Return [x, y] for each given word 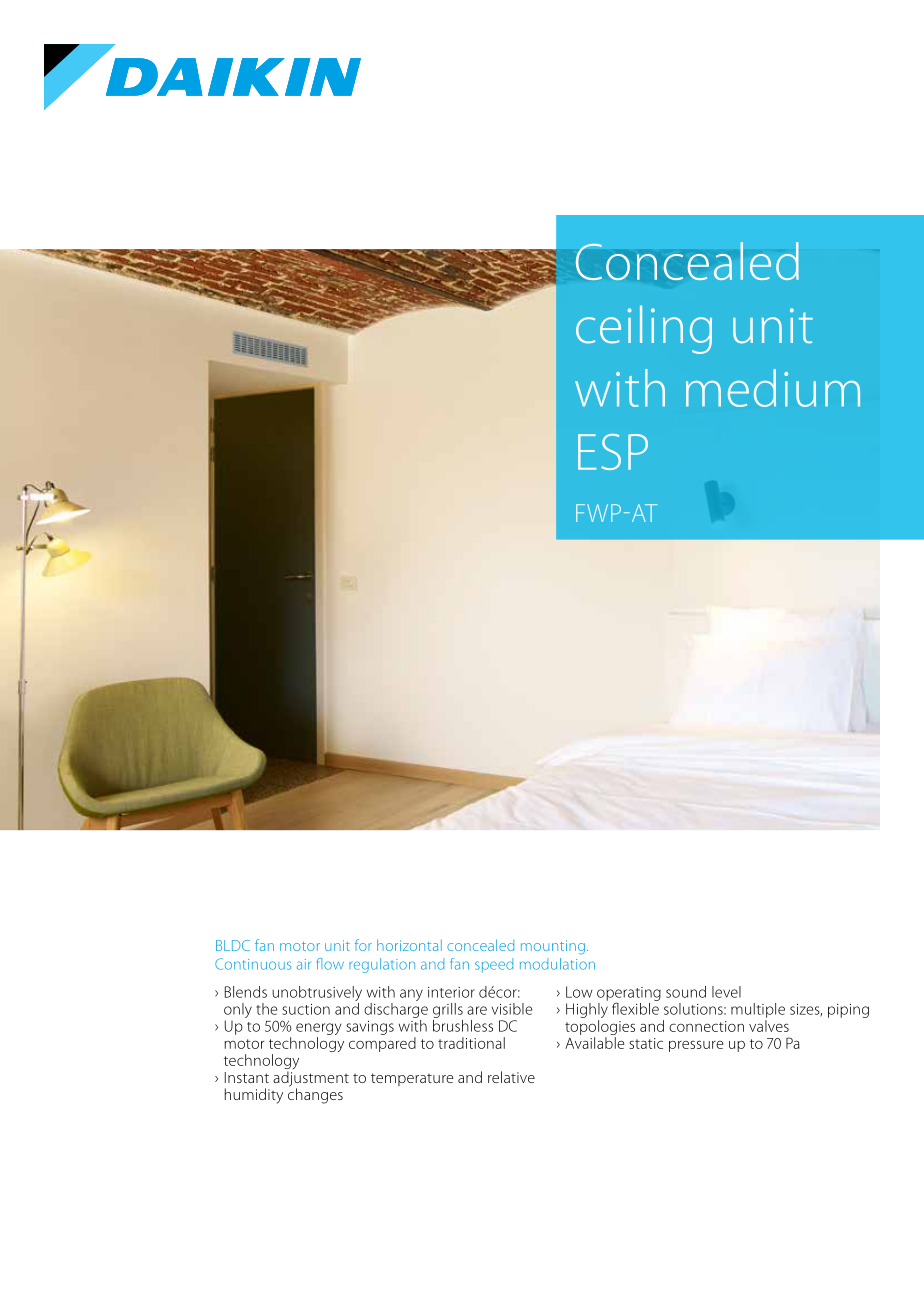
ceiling [644, 329]
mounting [553, 947]
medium [773, 388]
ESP [613, 452]
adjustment [311, 1080]
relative [511, 1077]
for [363, 945]
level [726, 992]
